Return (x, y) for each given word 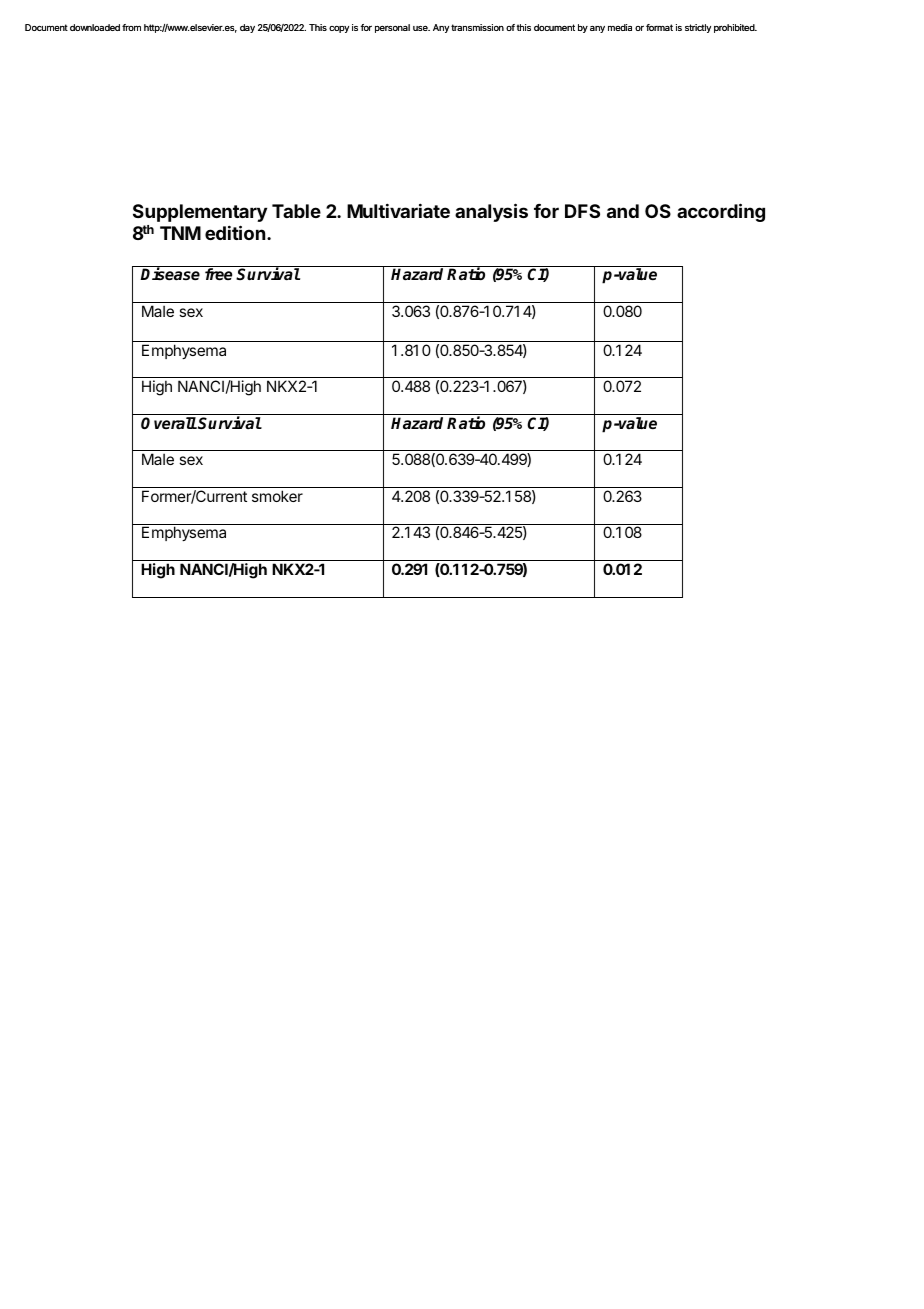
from (131, 27)
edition (235, 232)
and (623, 211)
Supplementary (200, 213)
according (721, 212)
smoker (277, 496)
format (659, 27)
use (421, 28)
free (218, 274)
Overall (169, 423)
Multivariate (398, 210)
